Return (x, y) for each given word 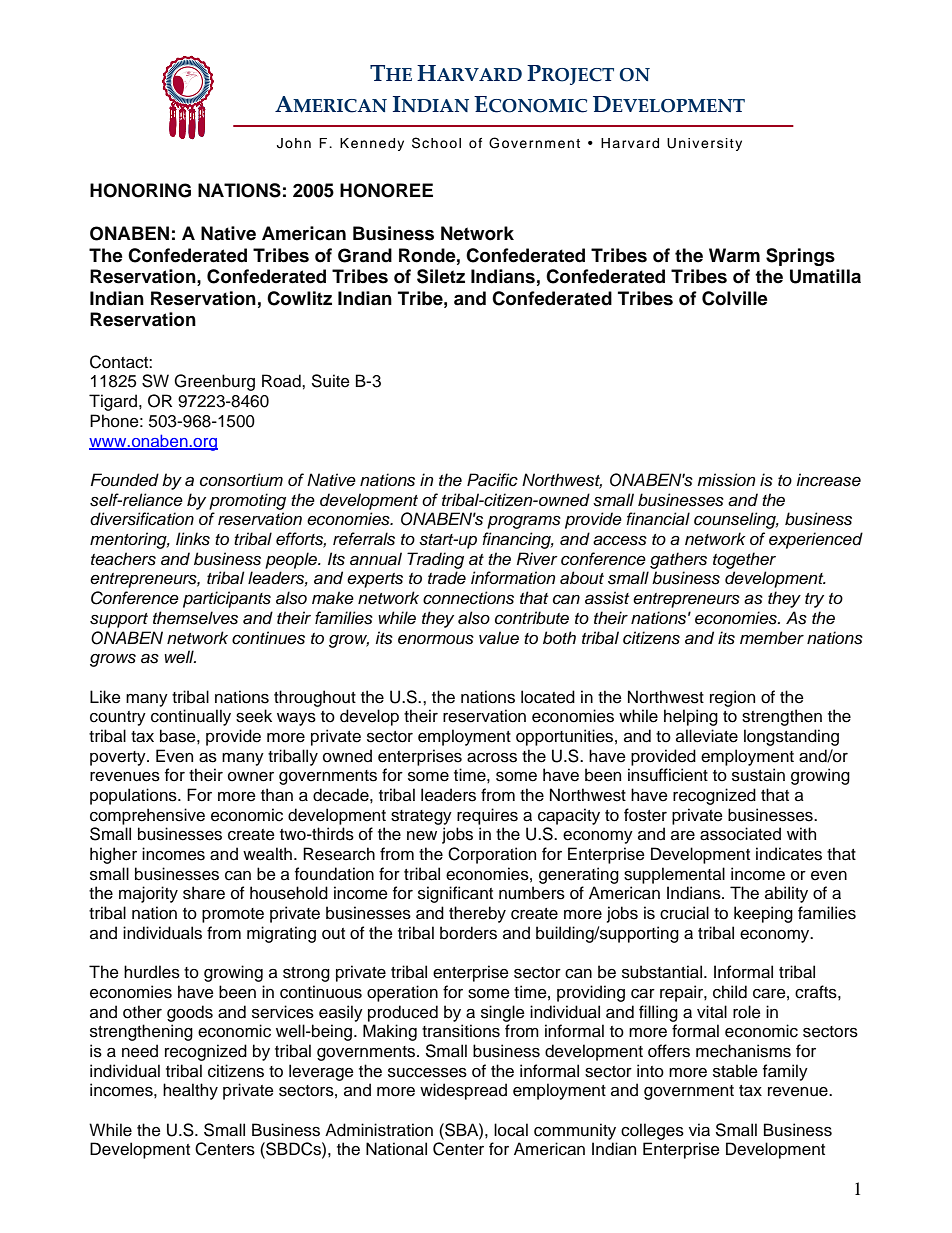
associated (740, 834)
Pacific (492, 480)
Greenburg (214, 382)
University (704, 144)
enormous (436, 640)
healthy (190, 1091)
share (204, 893)
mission (726, 480)
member (772, 638)
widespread (463, 1091)
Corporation (492, 855)
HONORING (140, 190)
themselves (195, 618)
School (436, 143)
